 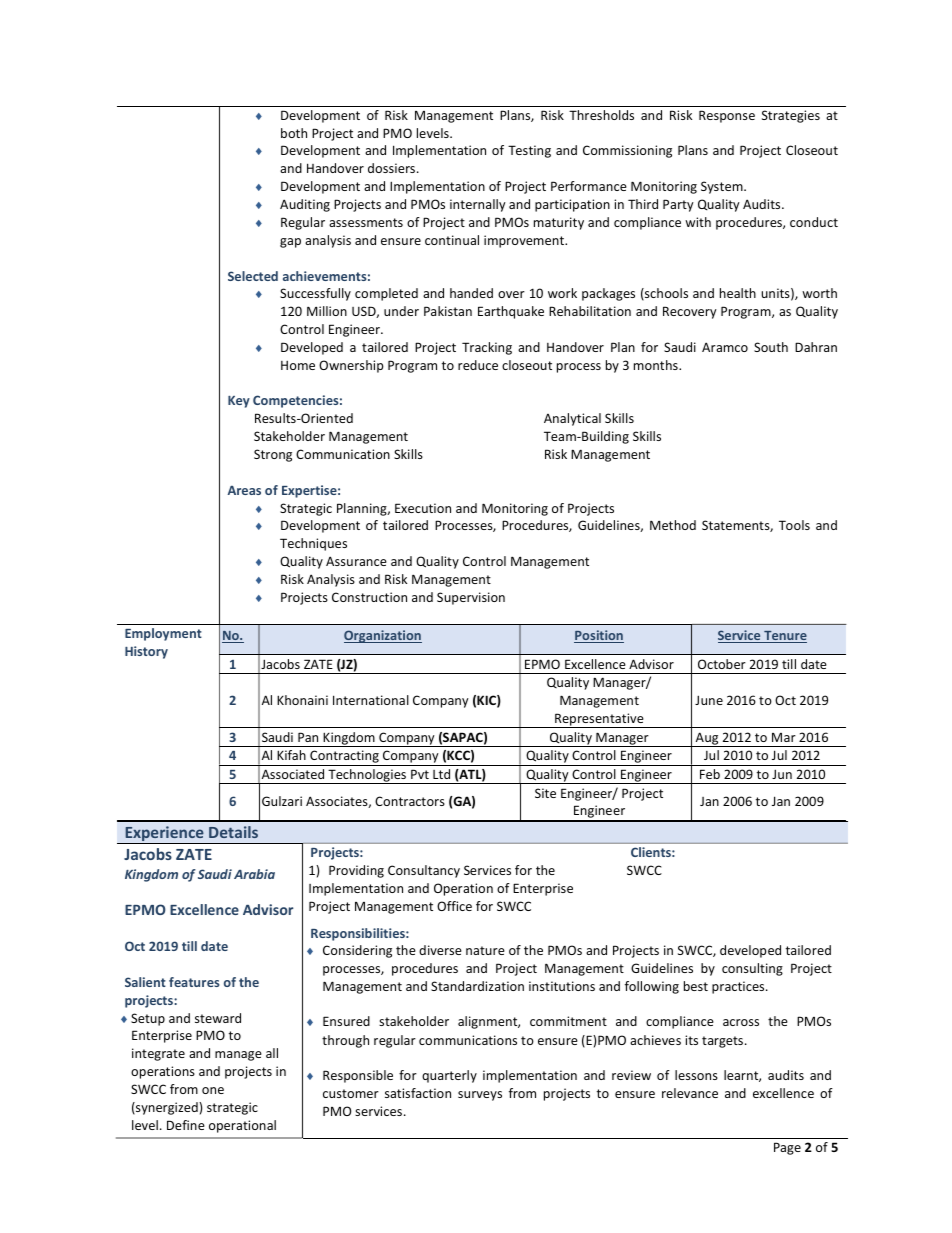 I want to click on both, so click(x=294, y=133).
